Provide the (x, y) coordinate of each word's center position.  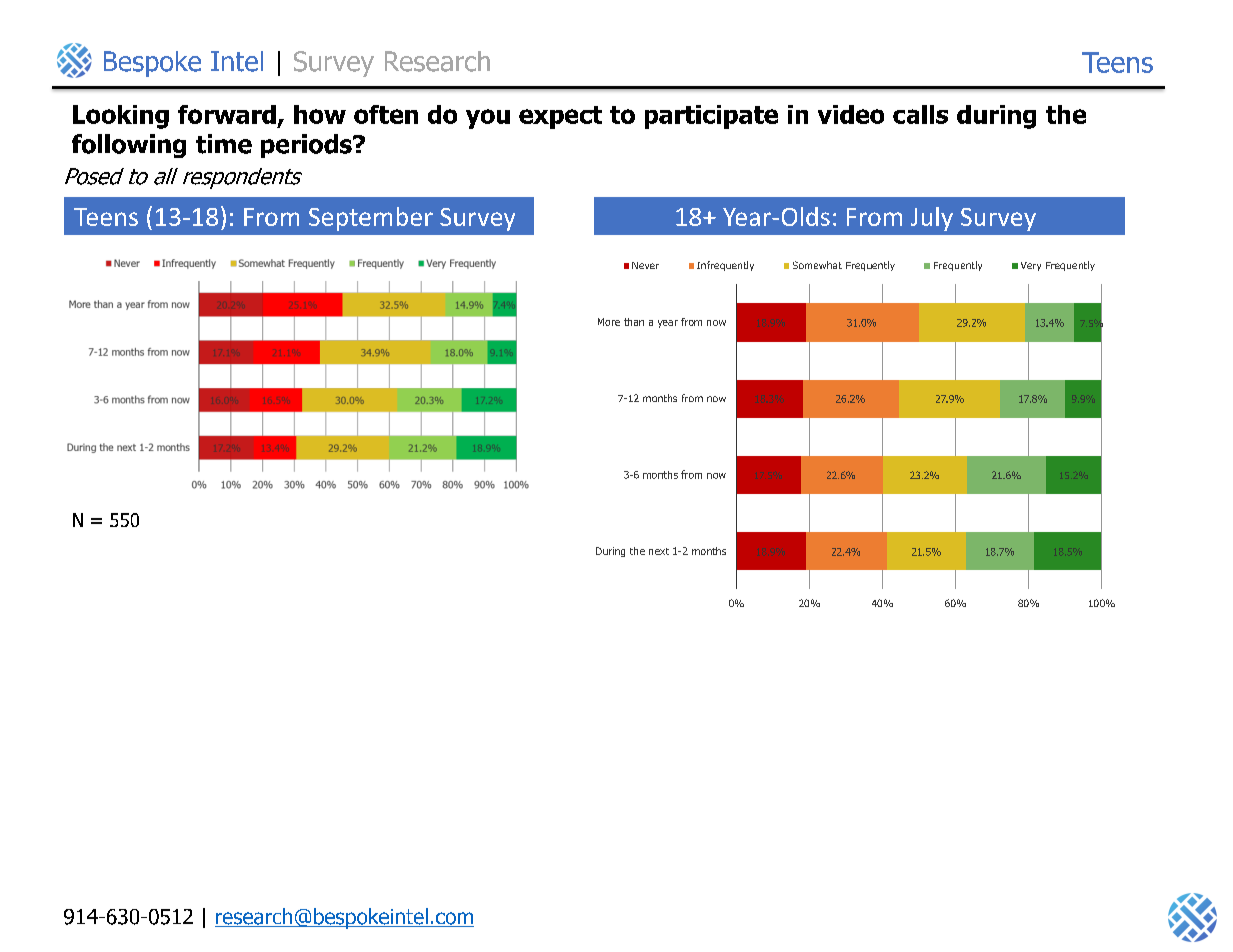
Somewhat (817, 265)
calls (920, 114)
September (371, 219)
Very (1031, 266)
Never (645, 265)
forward (227, 114)
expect (560, 117)
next (659, 551)
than (634, 322)
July (932, 219)
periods (307, 146)
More (609, 322)
